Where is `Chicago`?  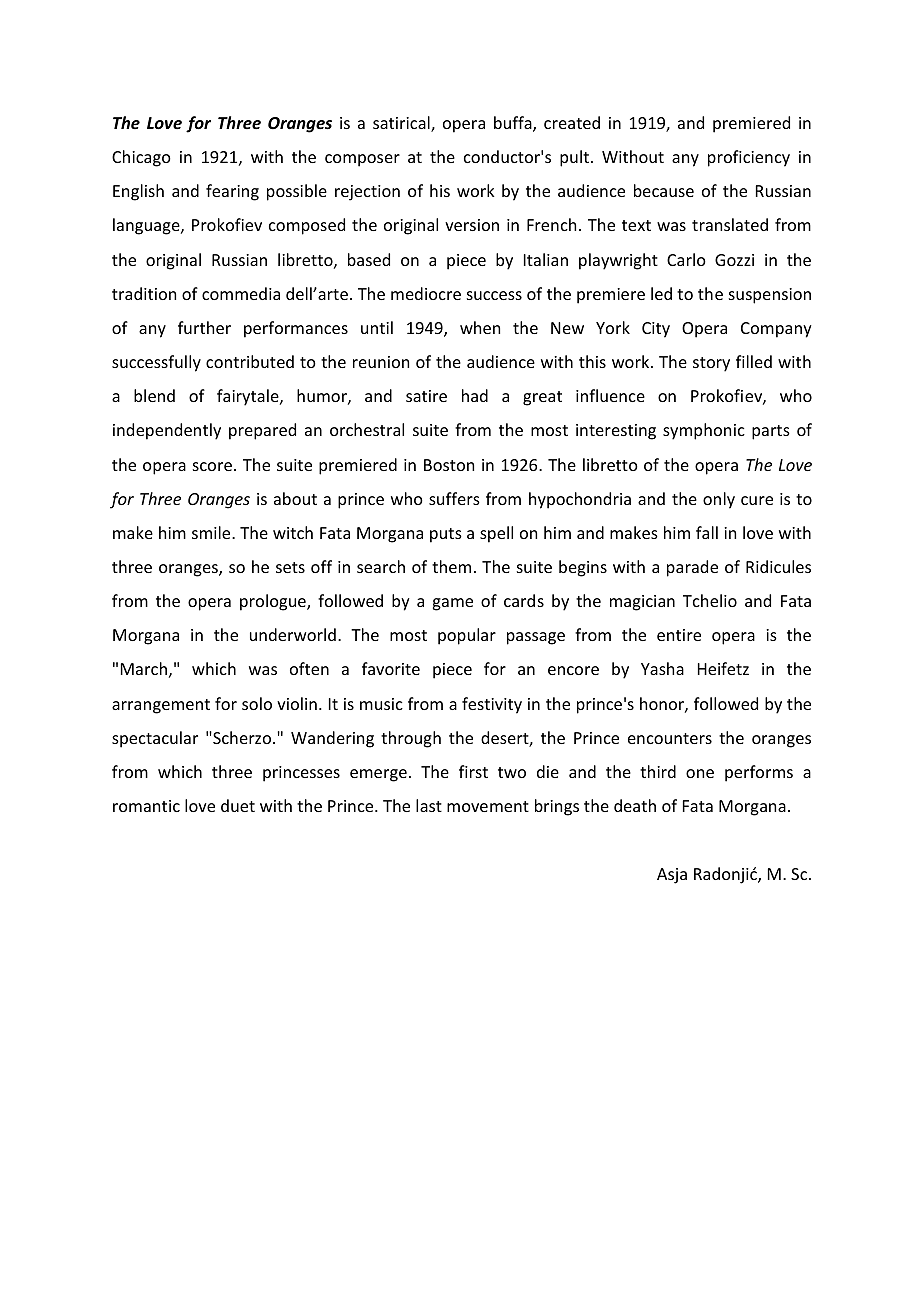 Chicago is located at coordinates (141, 158).
